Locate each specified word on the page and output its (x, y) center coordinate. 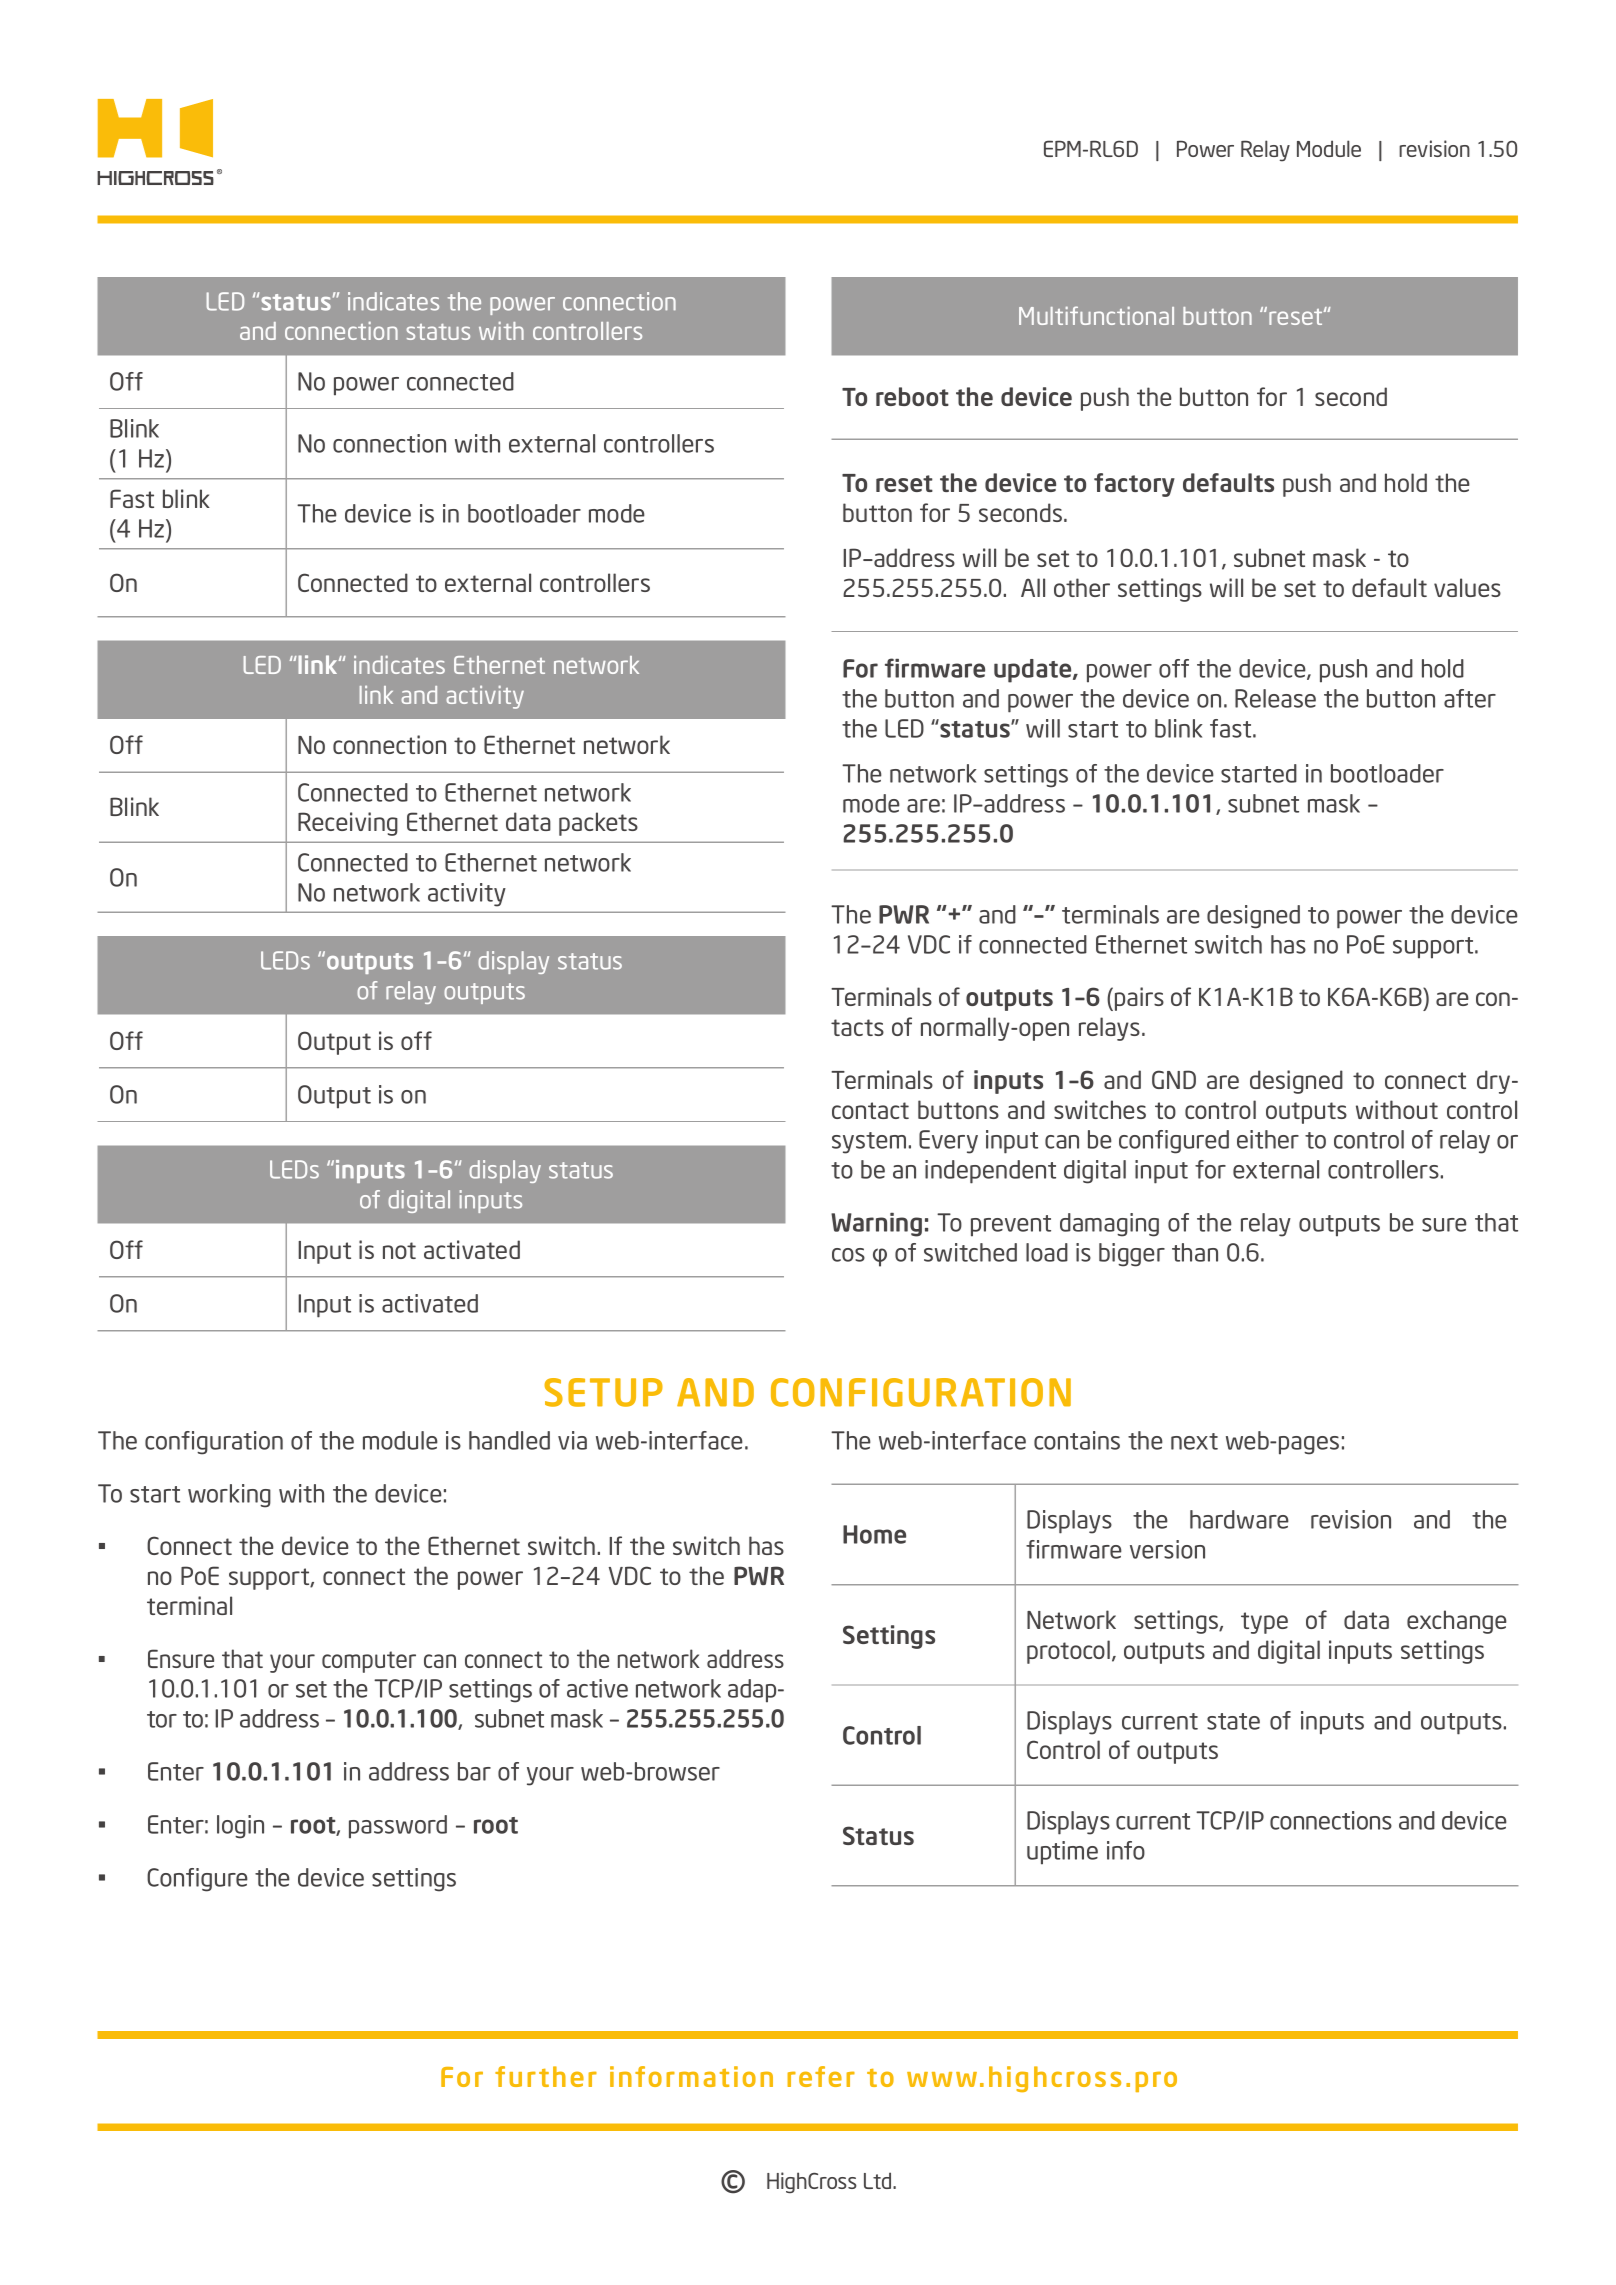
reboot (912, 396)
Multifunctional (1096, 315)
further (546, 2076)
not (399, 1250)
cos (848, 1255)
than (1195, 1252)
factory (1134, 485)
